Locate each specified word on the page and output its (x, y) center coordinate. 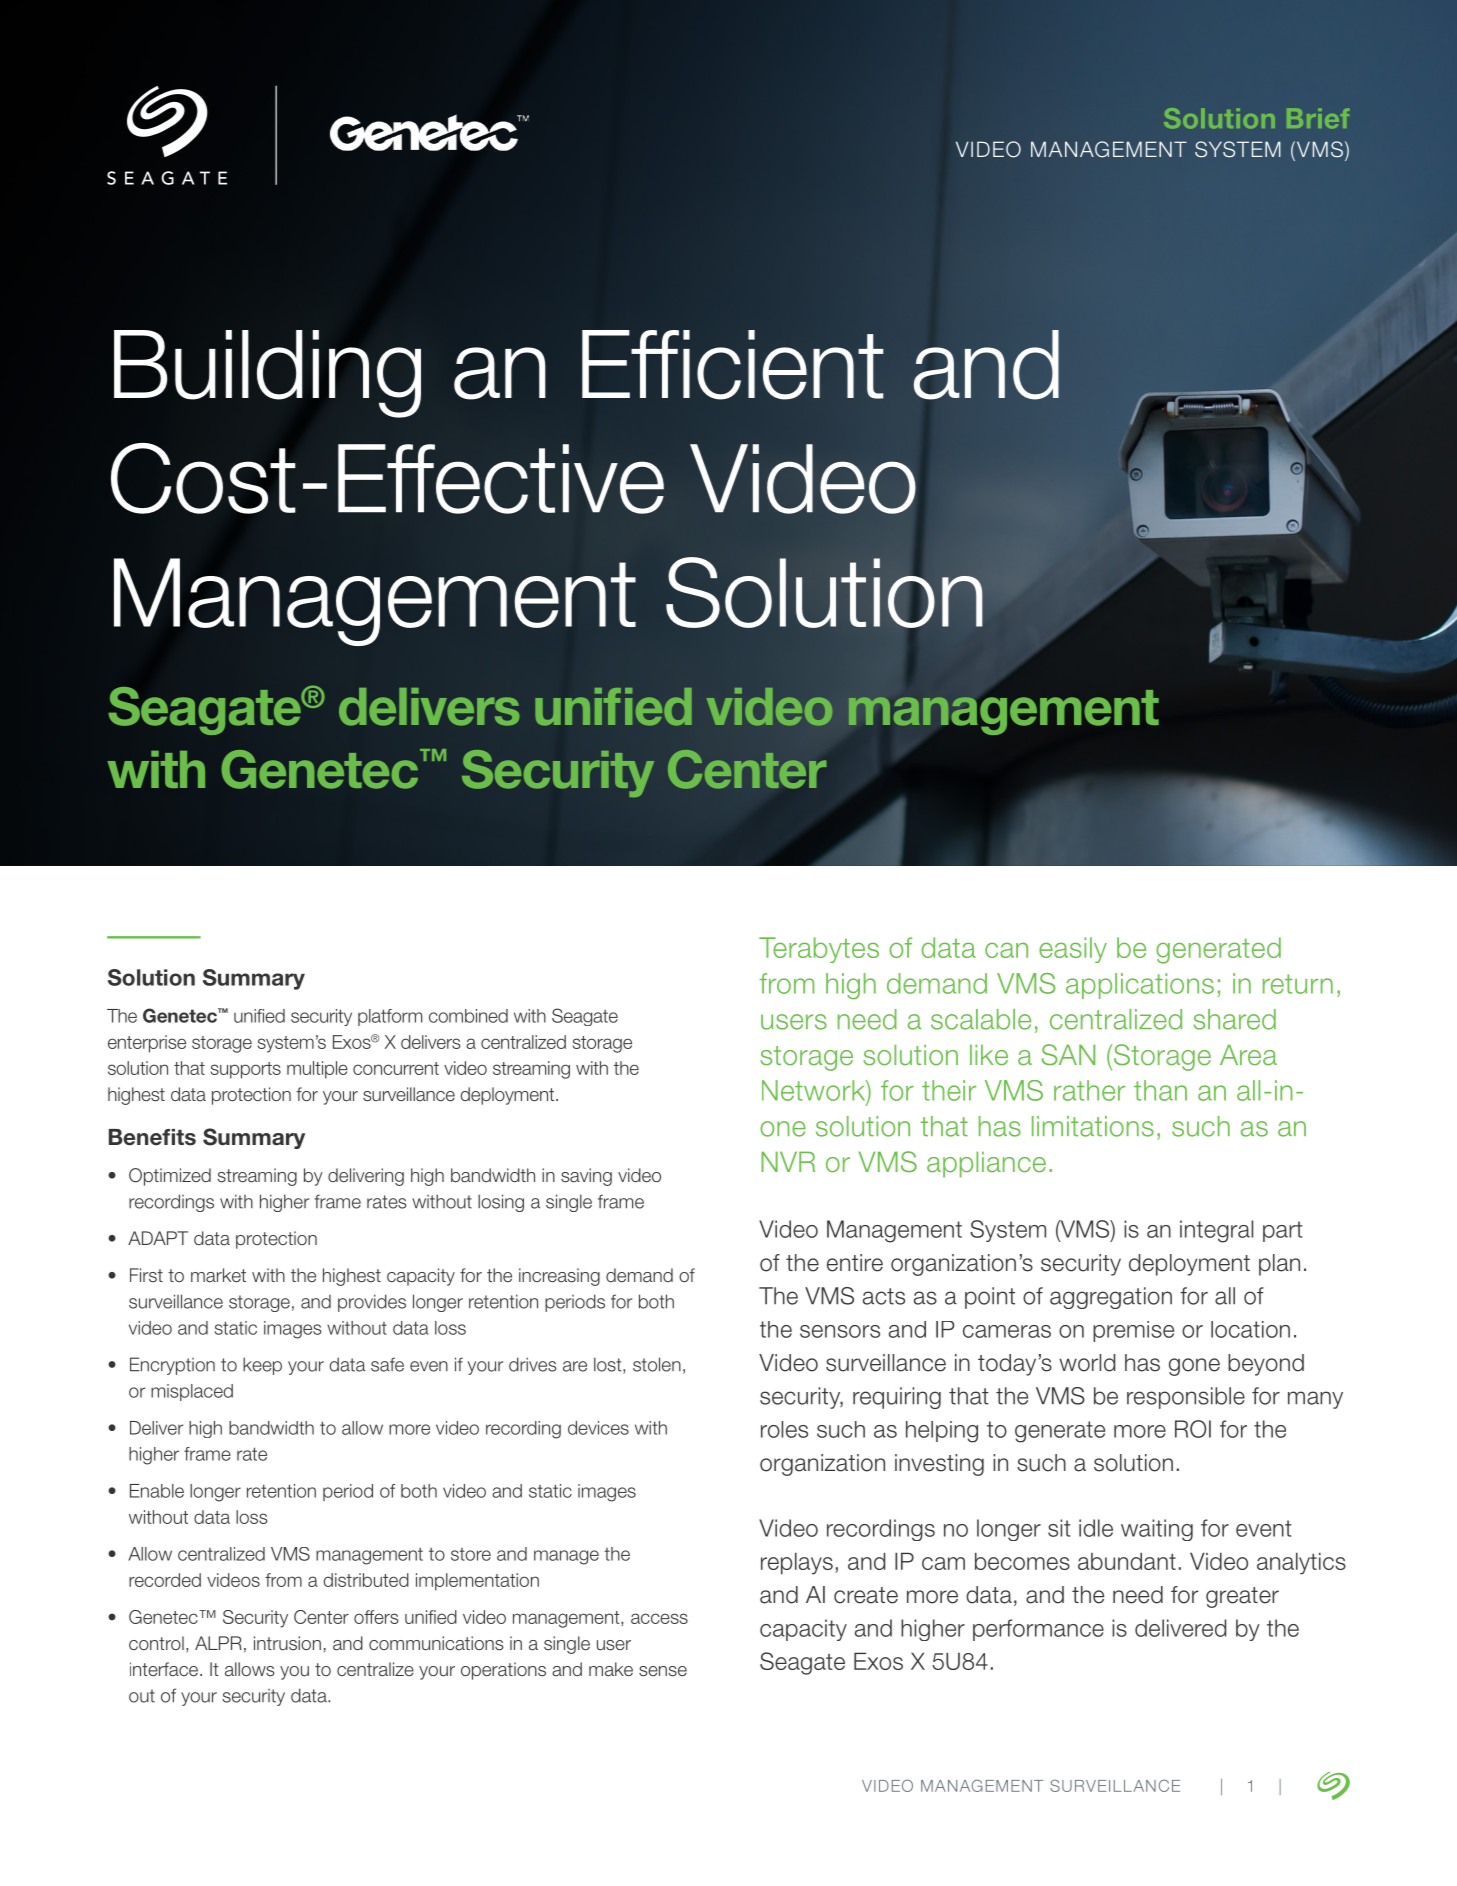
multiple (317, 1070)
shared (1235, 1019)
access (659, 1618)
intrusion (287, 1643)
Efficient (733, 365)
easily (1073, 950)
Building (267, 374)
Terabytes (819, 950)
